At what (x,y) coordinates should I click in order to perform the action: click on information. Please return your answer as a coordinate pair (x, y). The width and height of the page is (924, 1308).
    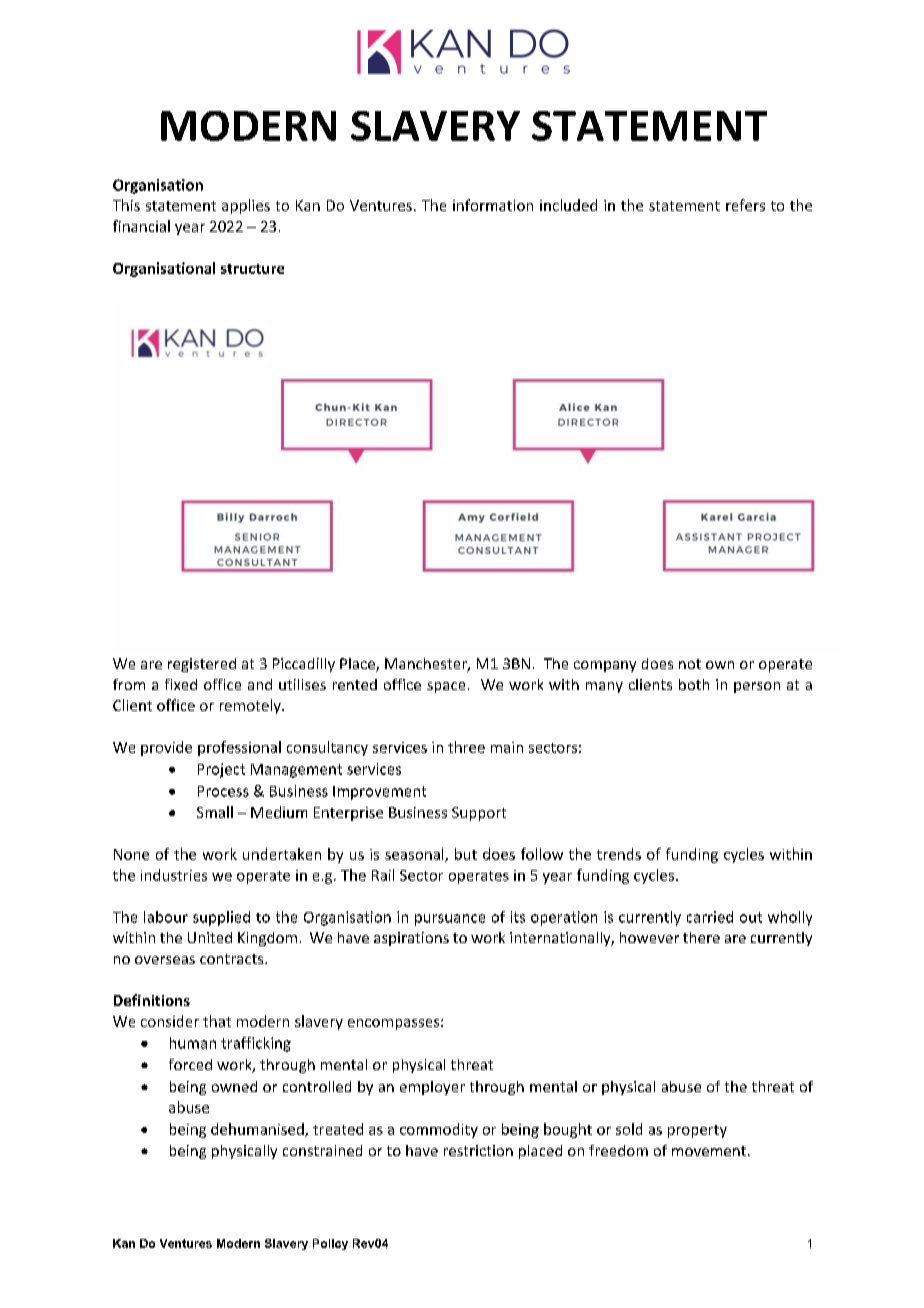
    Looking at the image, I should click on (493, 205).
